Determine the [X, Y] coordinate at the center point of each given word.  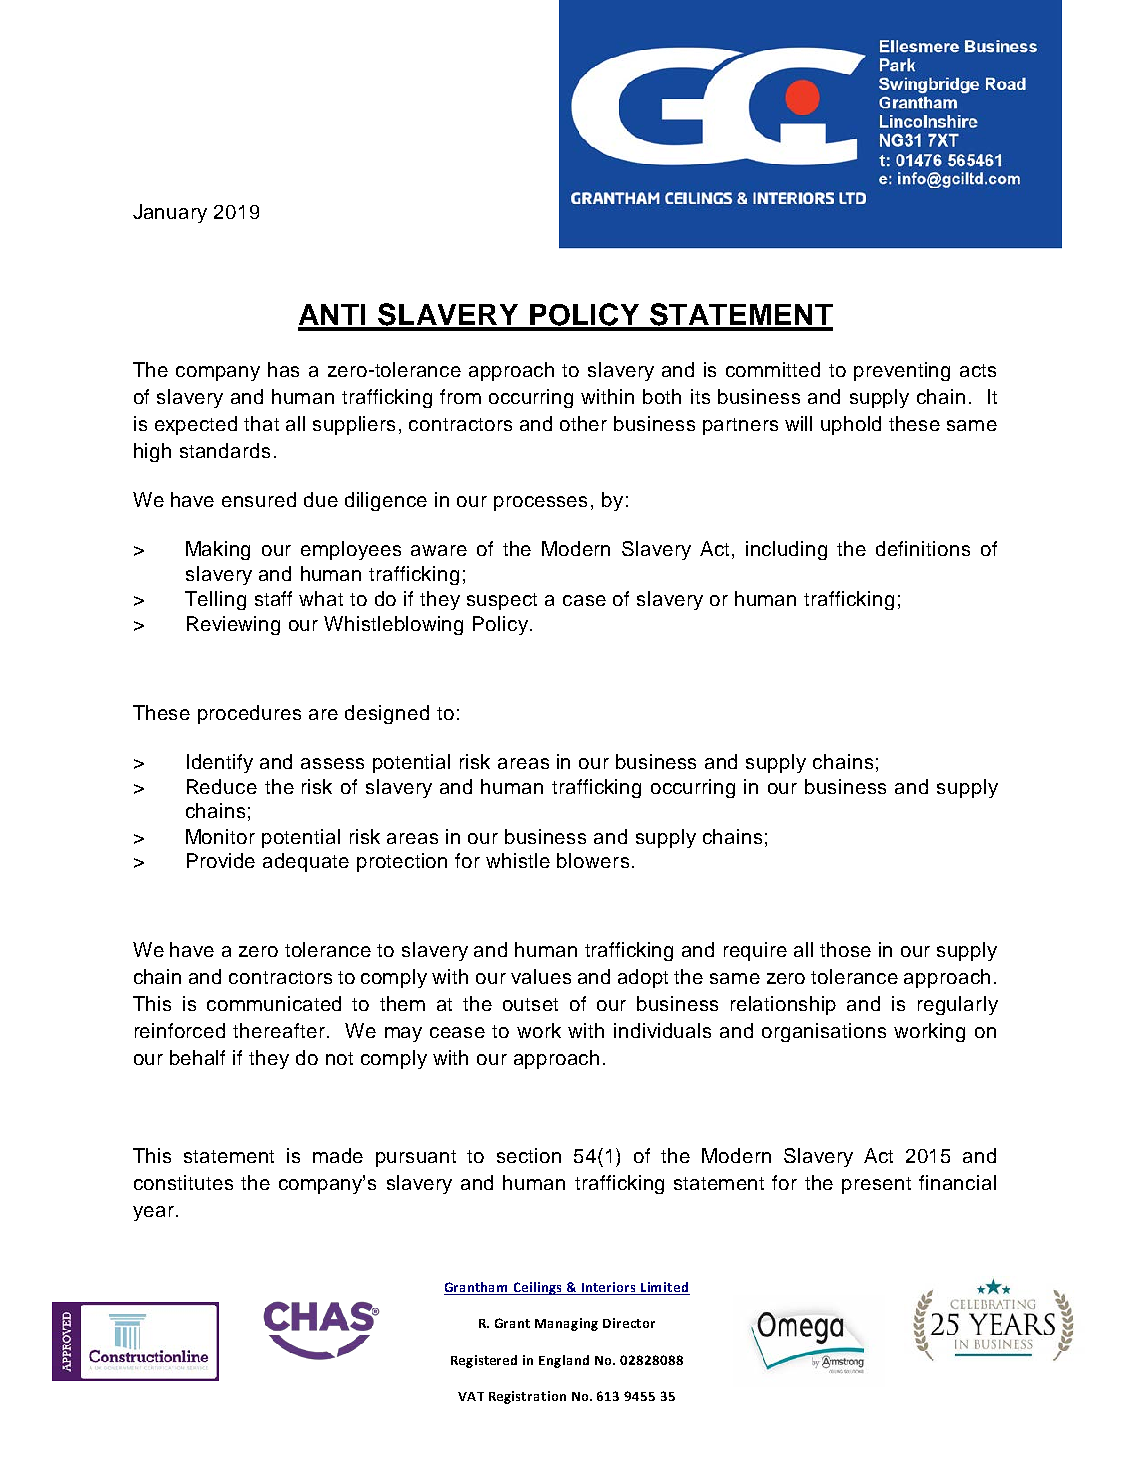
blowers [593, 860]
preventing [902, 371]
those [845, 949]
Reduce [222, 786]
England [564, 1361]
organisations [824, 1032]
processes [540, 503]
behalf [197, 1057]
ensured [259, 499]
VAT [471, 1396]
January [170, 213]
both [662, 396]
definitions [923, 548]
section [529, 1155]
